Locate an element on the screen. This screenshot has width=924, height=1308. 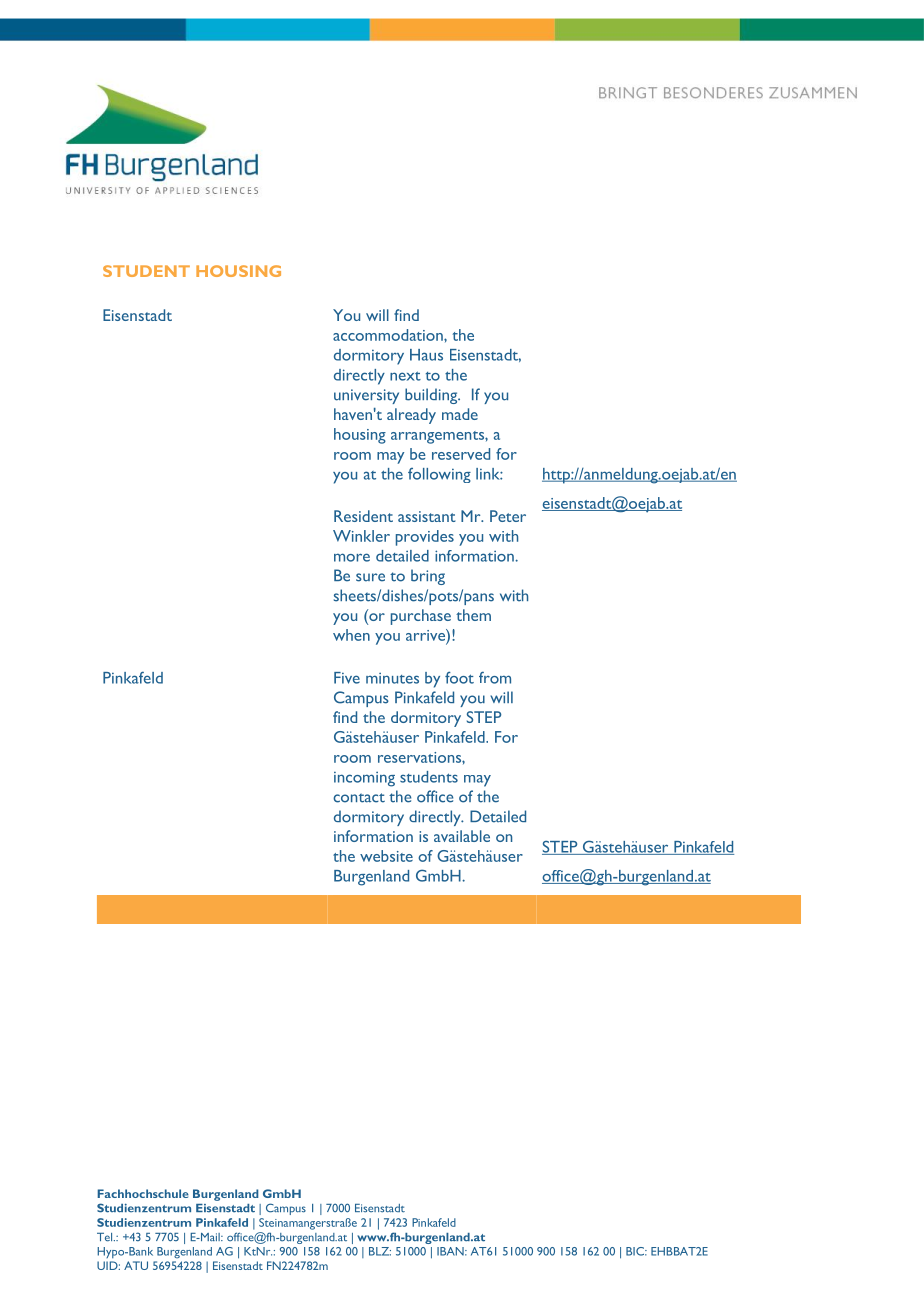
ATU is located at coordinates (136, 1265).
